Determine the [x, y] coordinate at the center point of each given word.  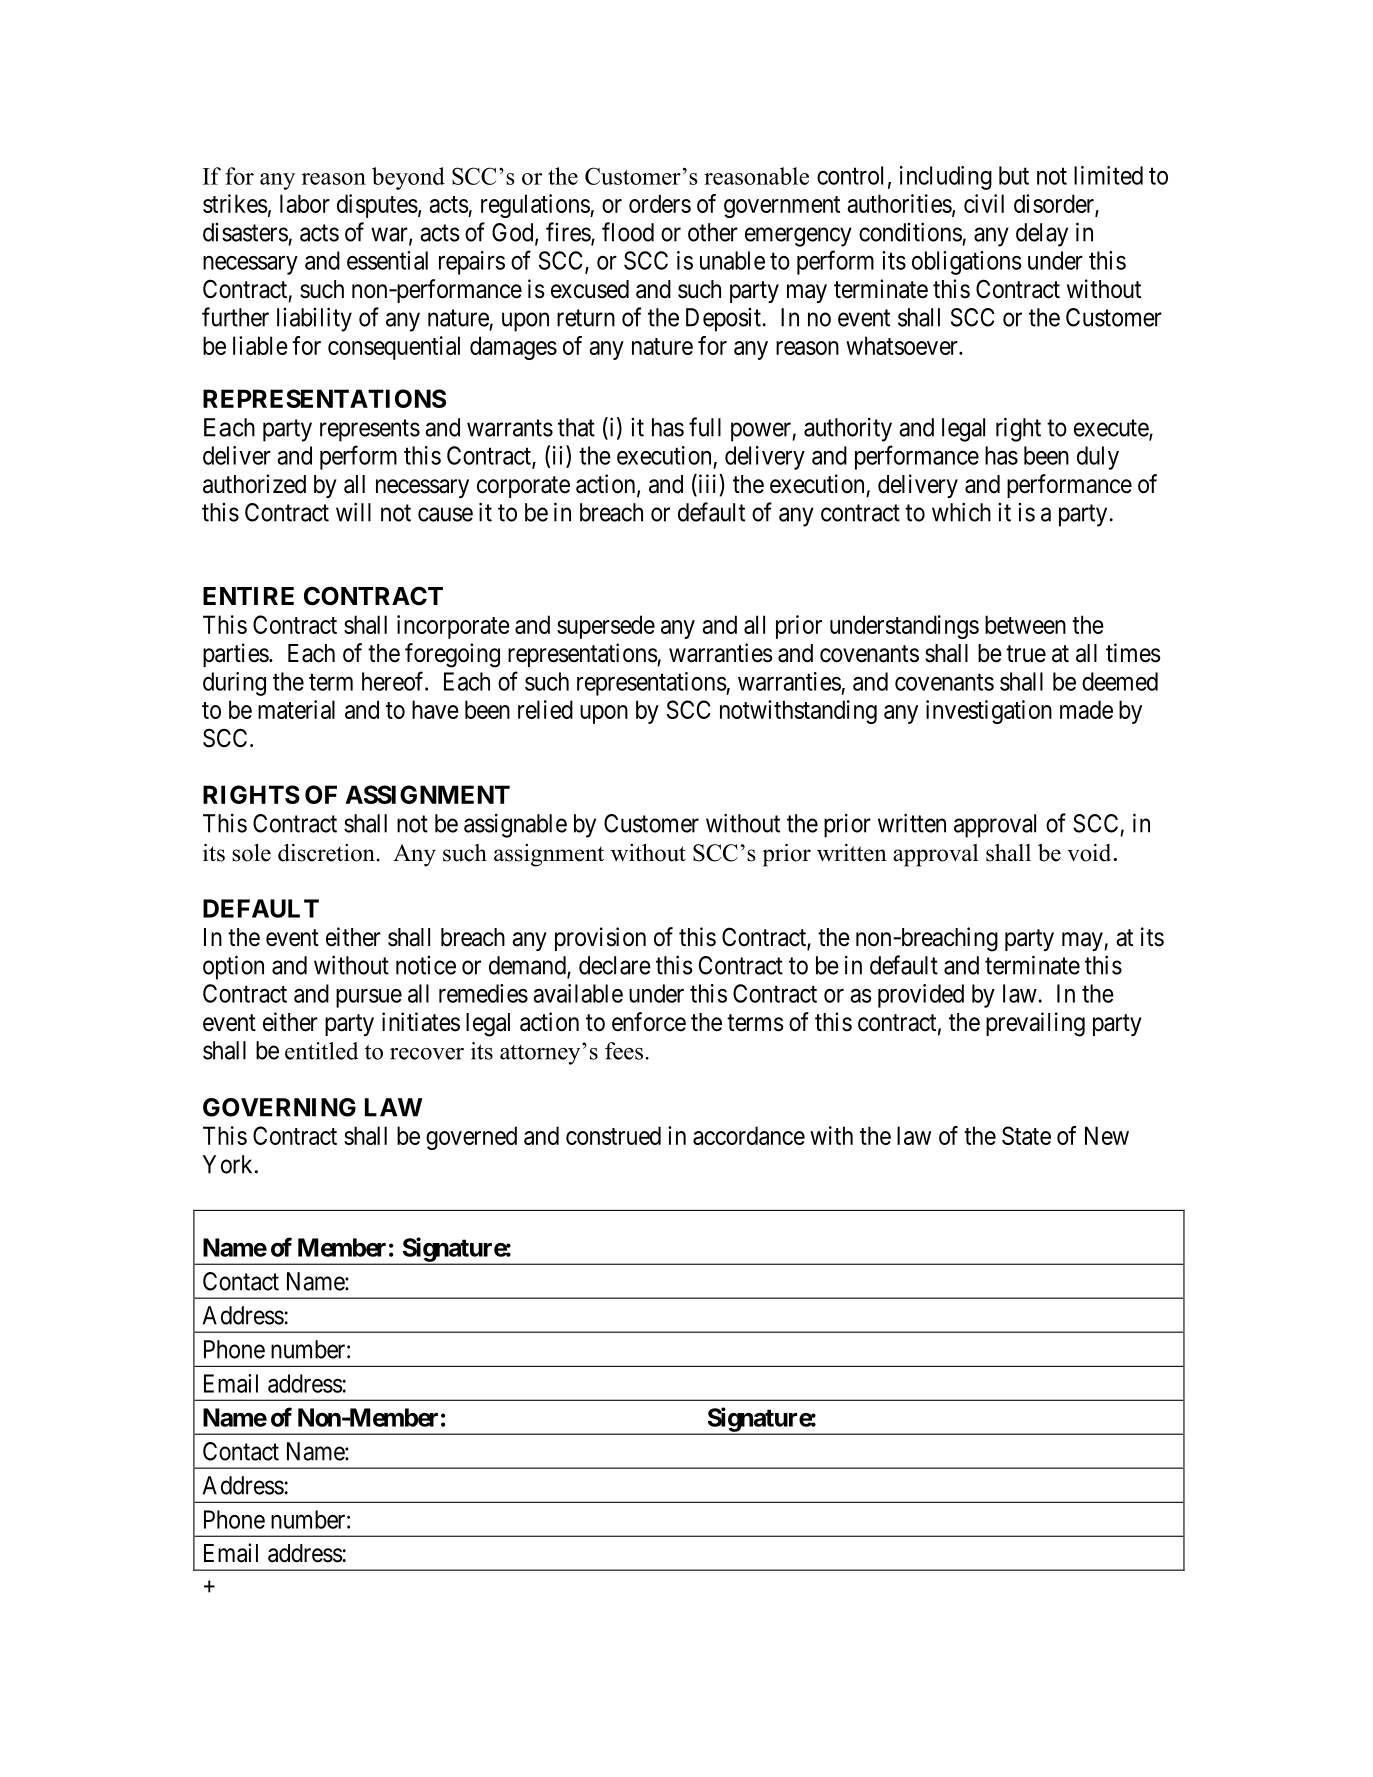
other [713, 232]
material [296, 709]
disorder [1055, 204]
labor [305, 203]
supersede [606, 627]
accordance [749, 1135]
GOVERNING [279, 1107]
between [1025, 624]
